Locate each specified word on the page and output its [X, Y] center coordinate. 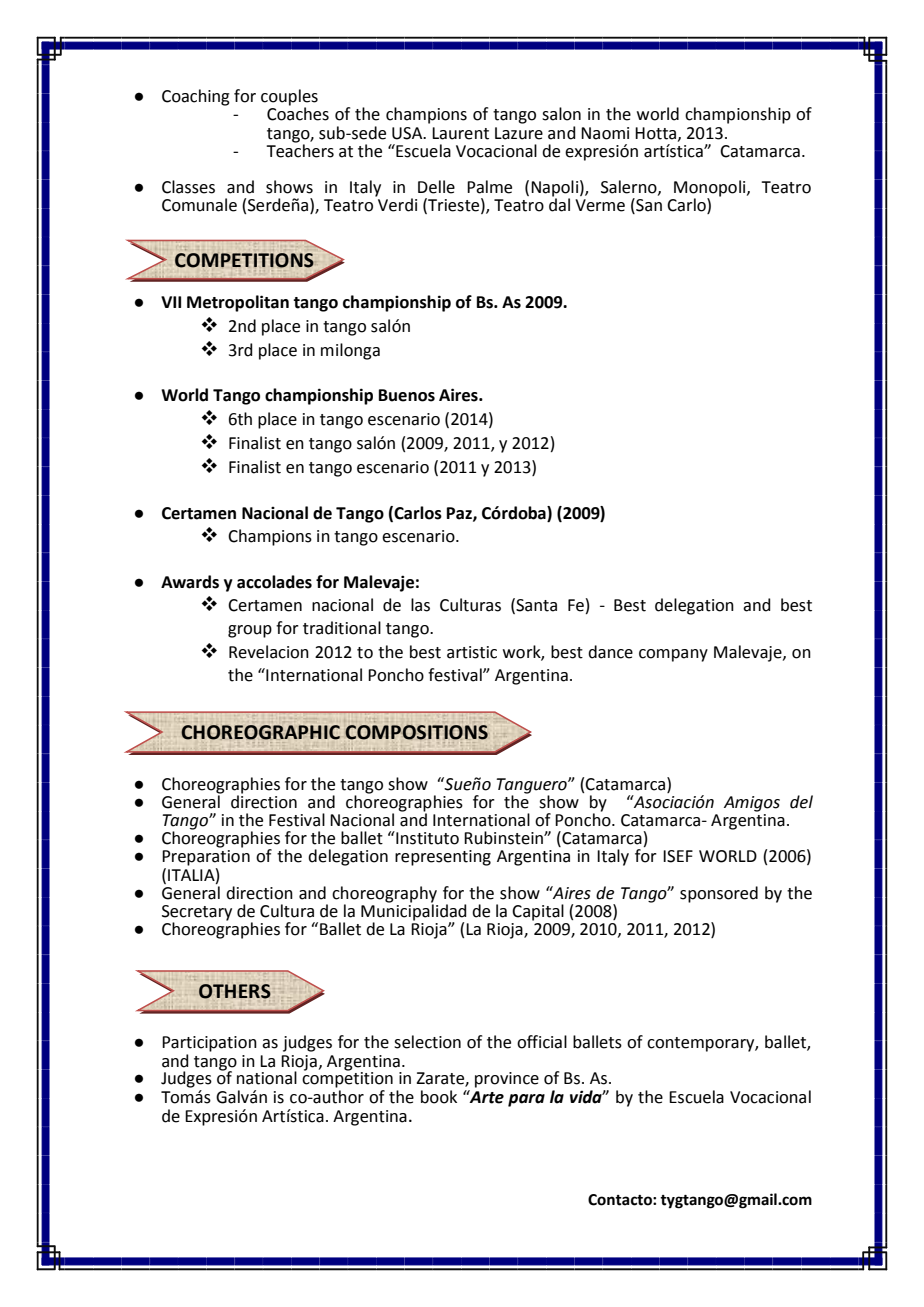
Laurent [460, 133]
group [250, 631]
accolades [274, 582]
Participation [209, 1044]
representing [443, 858]
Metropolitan [238, 303]
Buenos [407, 395]
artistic [472, 652]
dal [559, 204]
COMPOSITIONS [416, 732]
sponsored [719, 894]
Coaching [196, 97]
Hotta [657, 134]
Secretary [197, 914]
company [673, 655]
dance [610, 652]
